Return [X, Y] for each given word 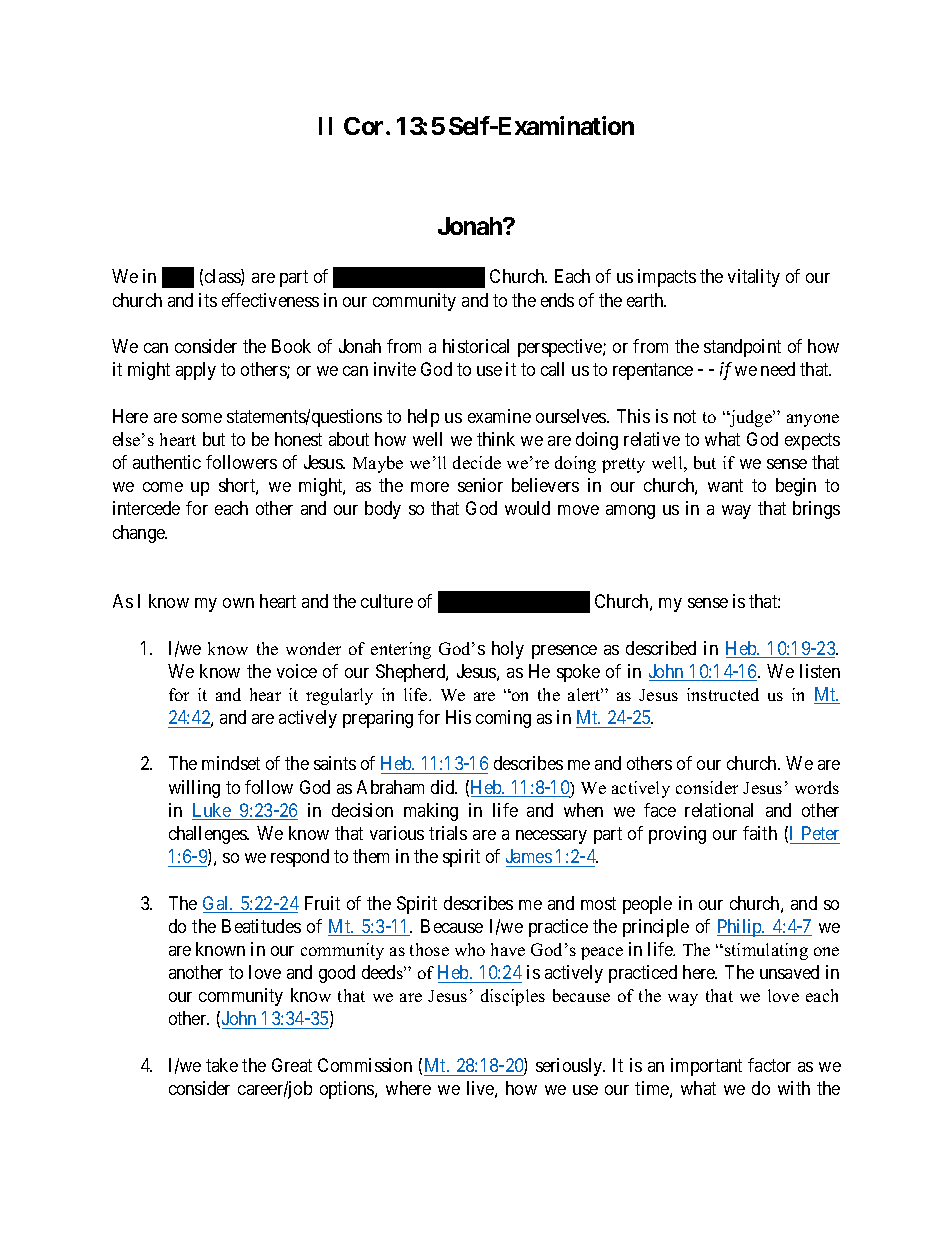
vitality [754, 278]
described [661, 648]
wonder [313, 648]
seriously [570, 1067]
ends [557, 300]
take [222, 1065]
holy [508, 650]
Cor [365, 126]
